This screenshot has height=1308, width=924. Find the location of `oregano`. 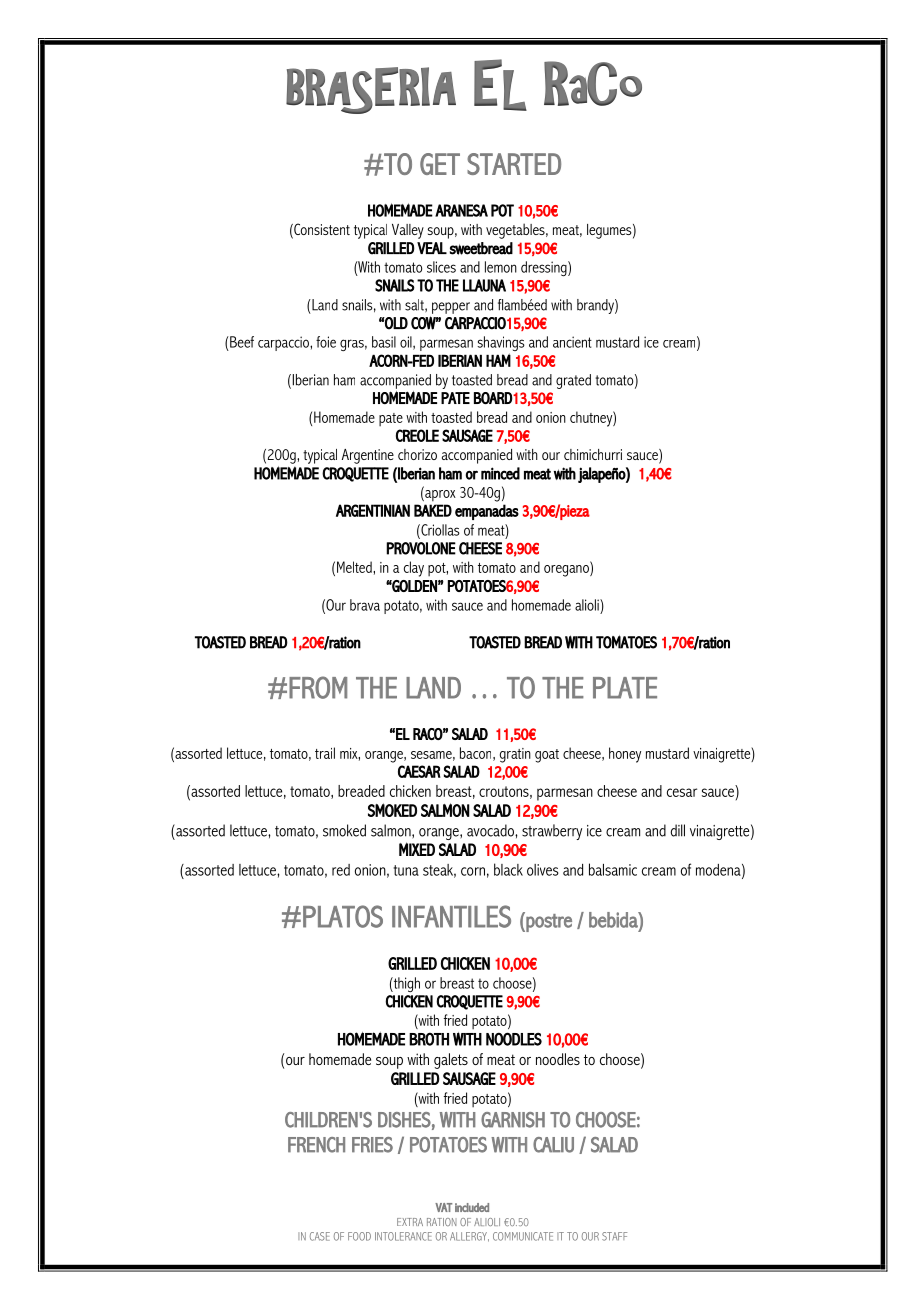

oregano is located at coordinates (567, 569).
